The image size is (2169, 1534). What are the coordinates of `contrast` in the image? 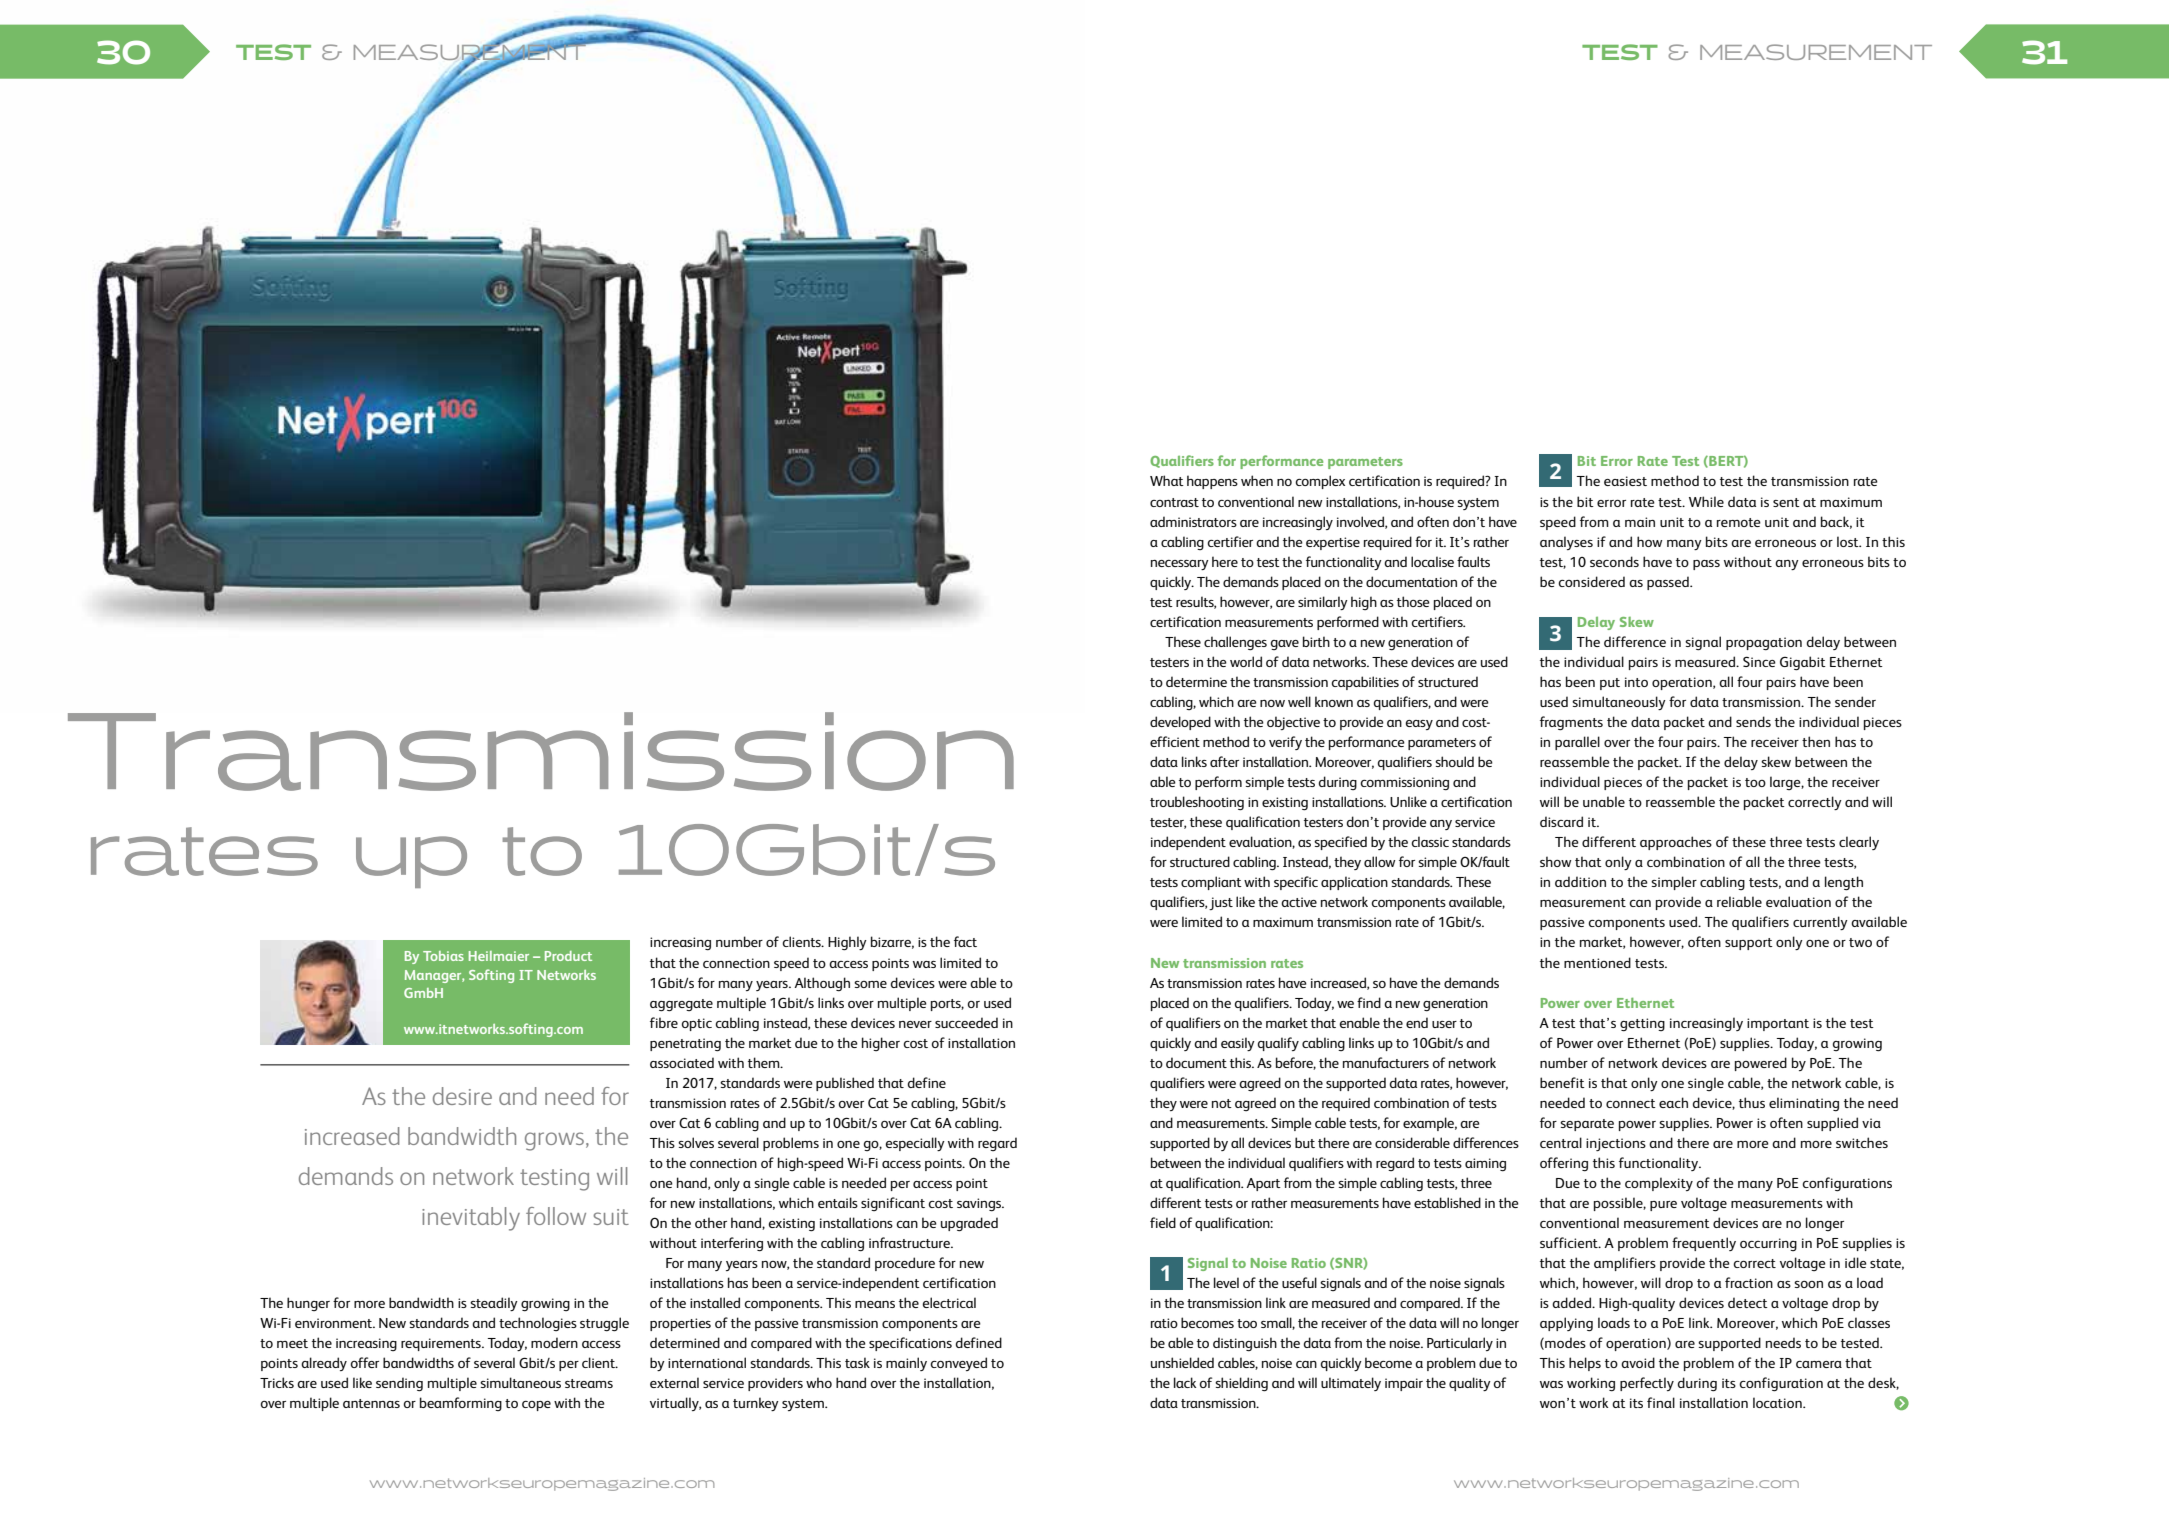 It's located at (1174, 502).
